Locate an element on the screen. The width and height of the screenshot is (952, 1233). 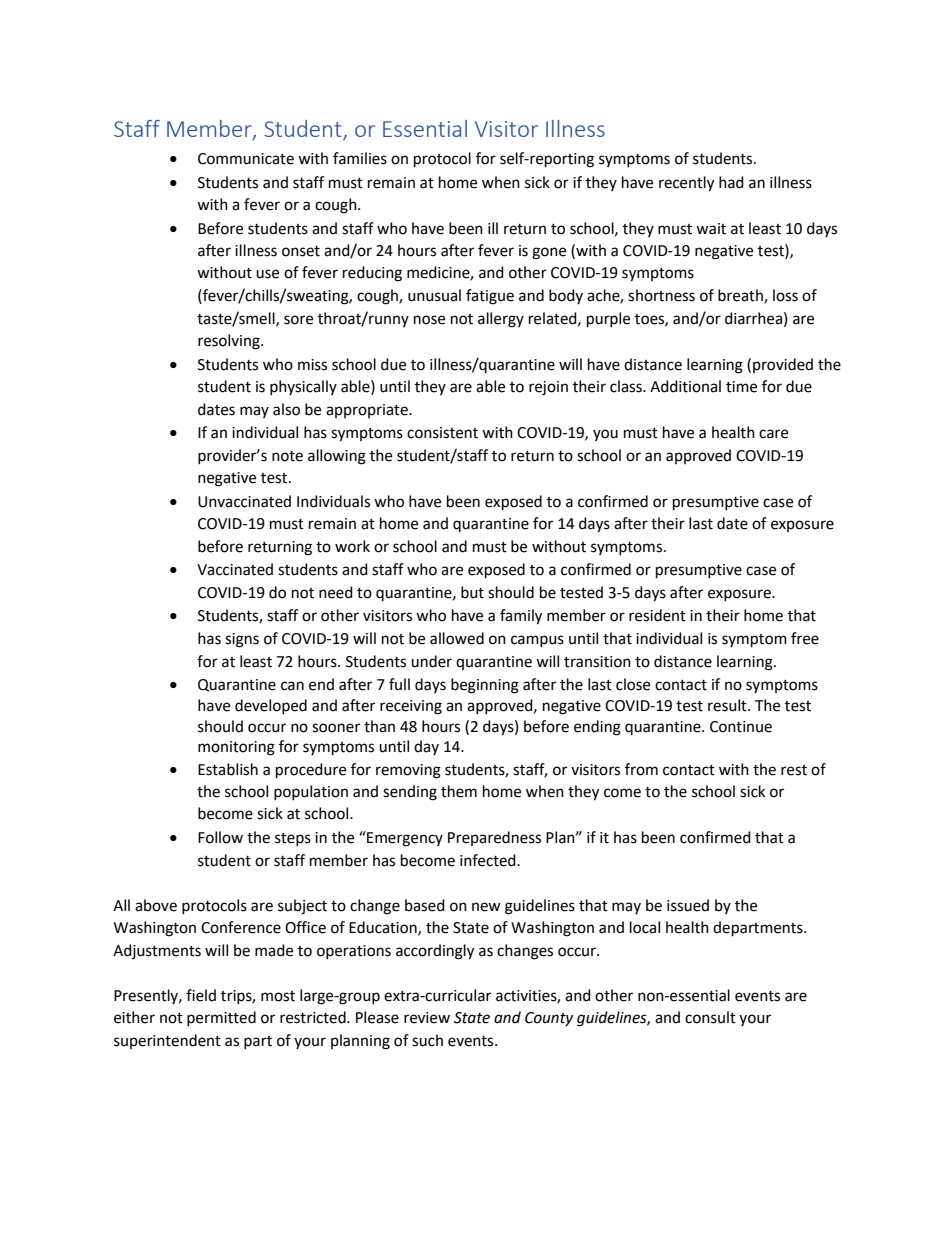
Communicate is located at coordinates (246, 159).
